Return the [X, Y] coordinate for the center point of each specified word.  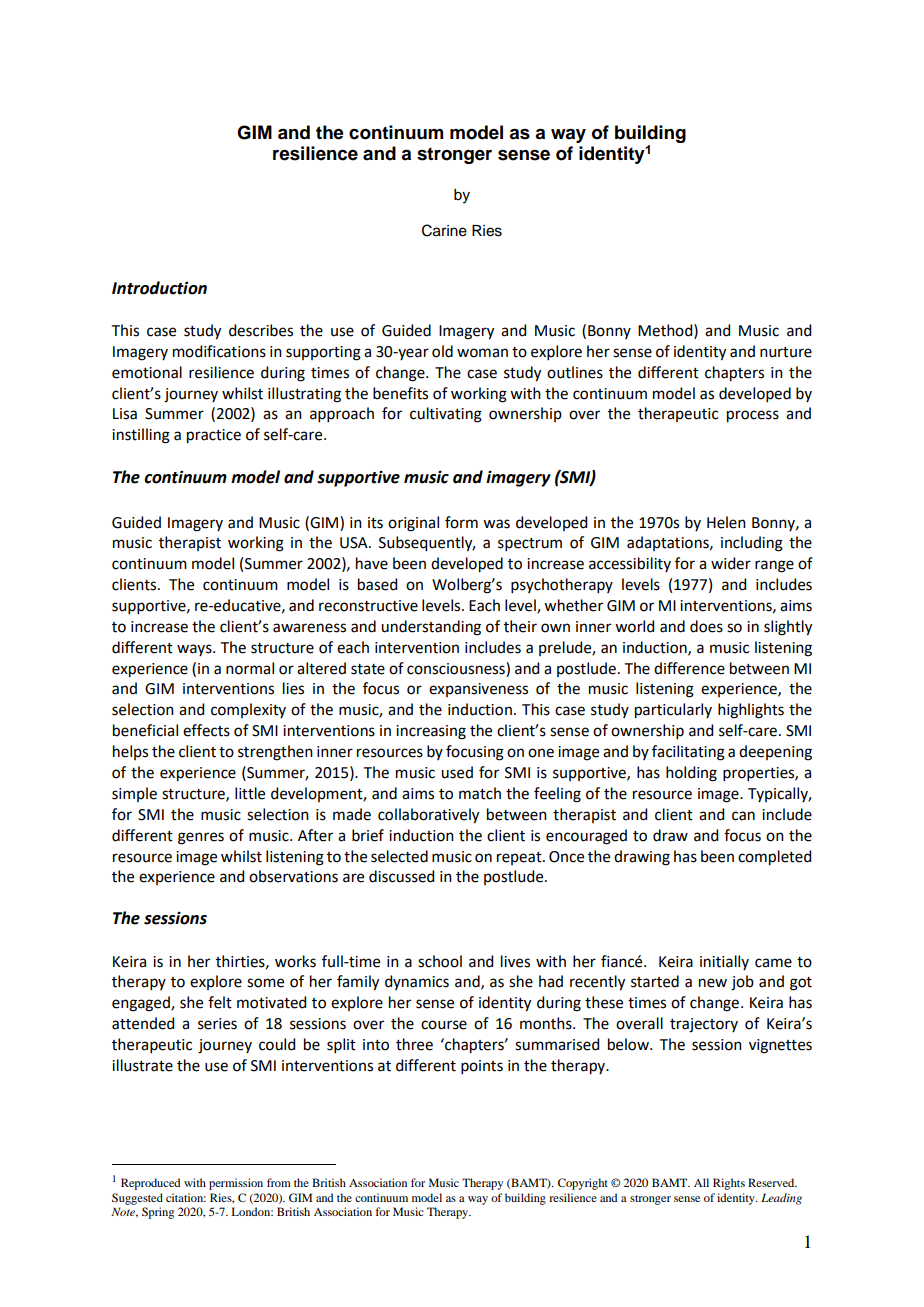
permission [236, 1184]
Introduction [159, 288]
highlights [751, 711]
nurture [786, 352]
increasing [431, 732]
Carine [444, 230]
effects [206, 730]
